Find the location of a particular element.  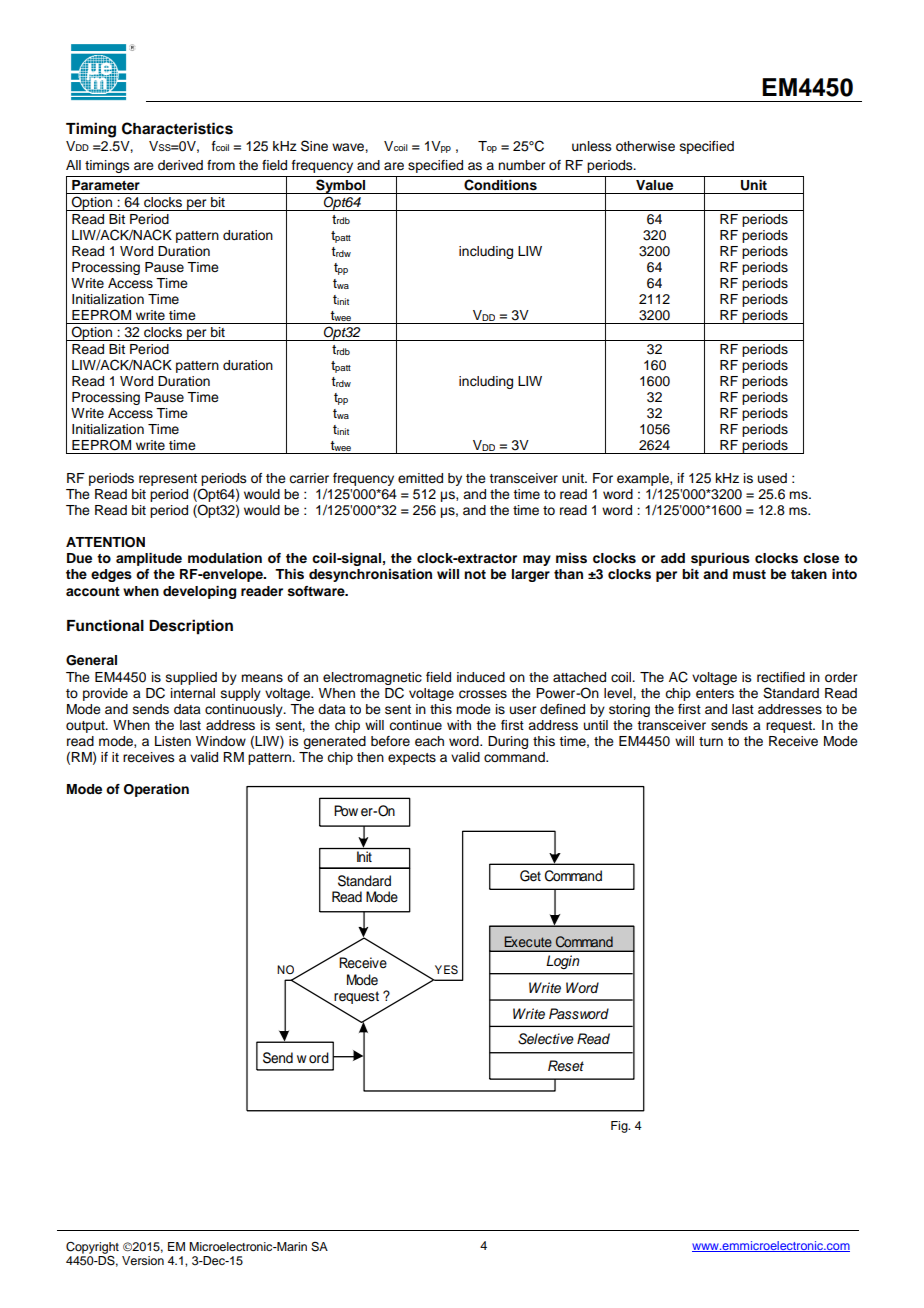

Copyright is located at coordinates (92, 1249).
